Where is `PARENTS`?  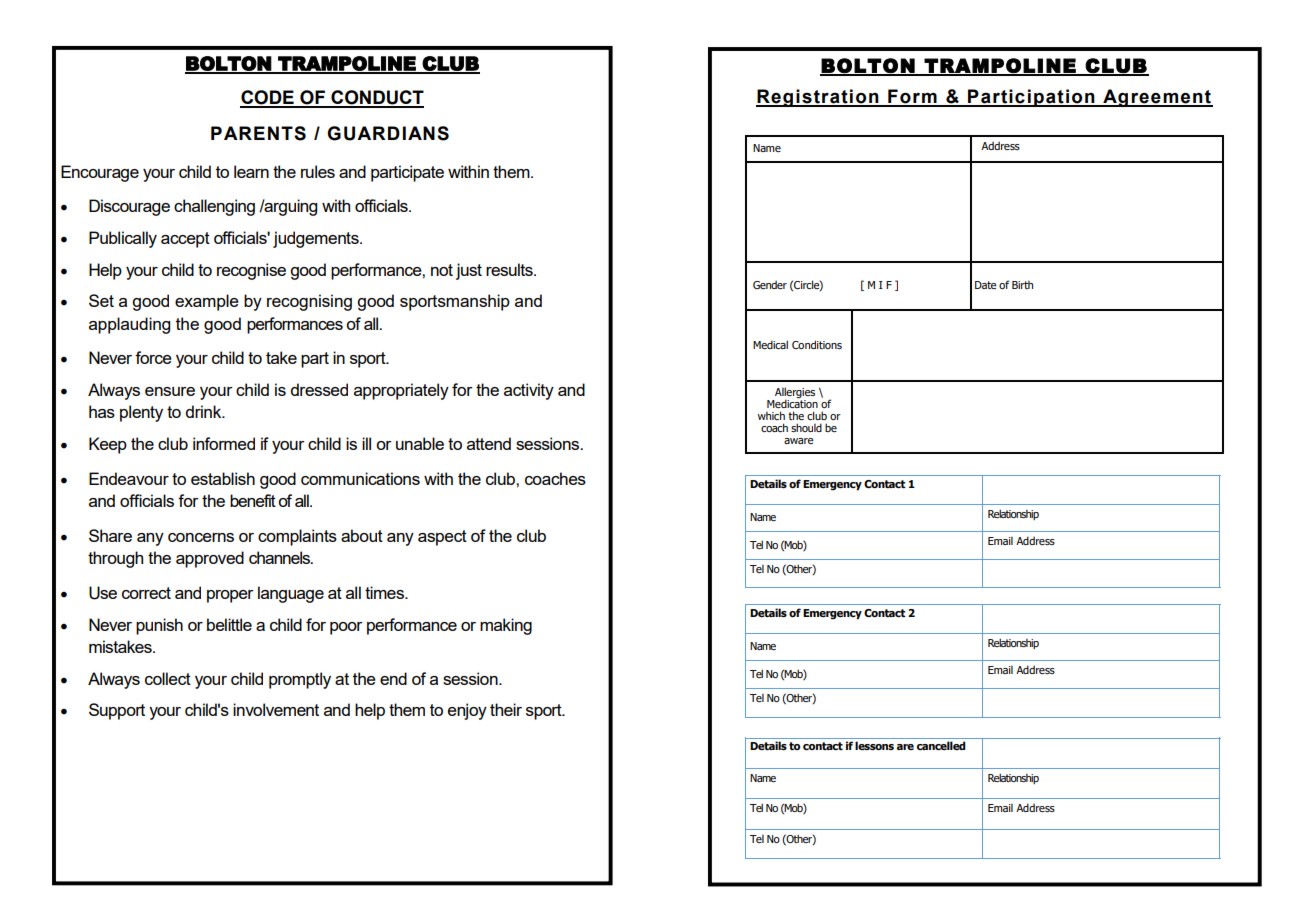 PARENTS is located at coordinates (258, 133).
